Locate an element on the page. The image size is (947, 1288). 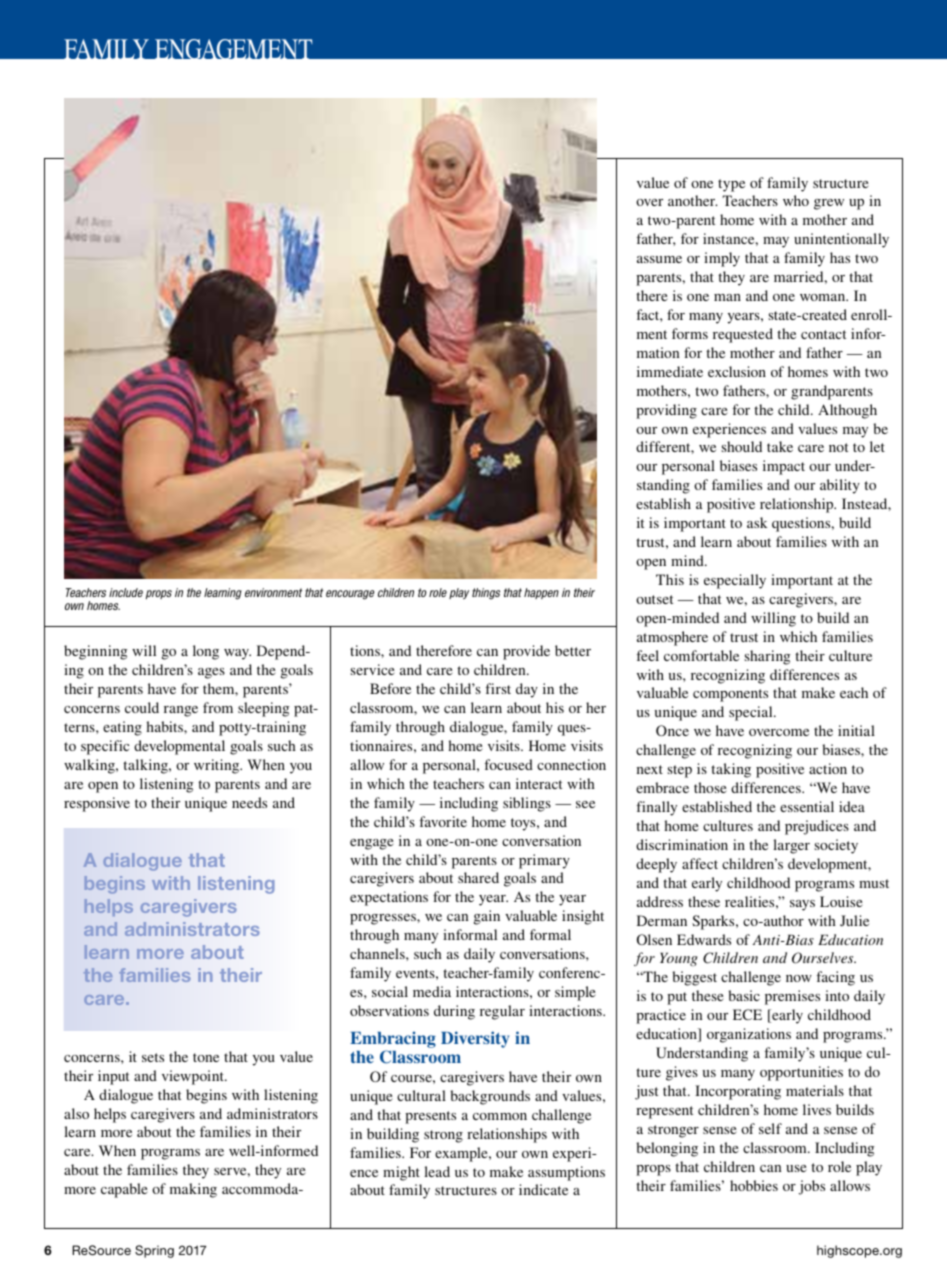
now is located at coordinates (799, 978).
